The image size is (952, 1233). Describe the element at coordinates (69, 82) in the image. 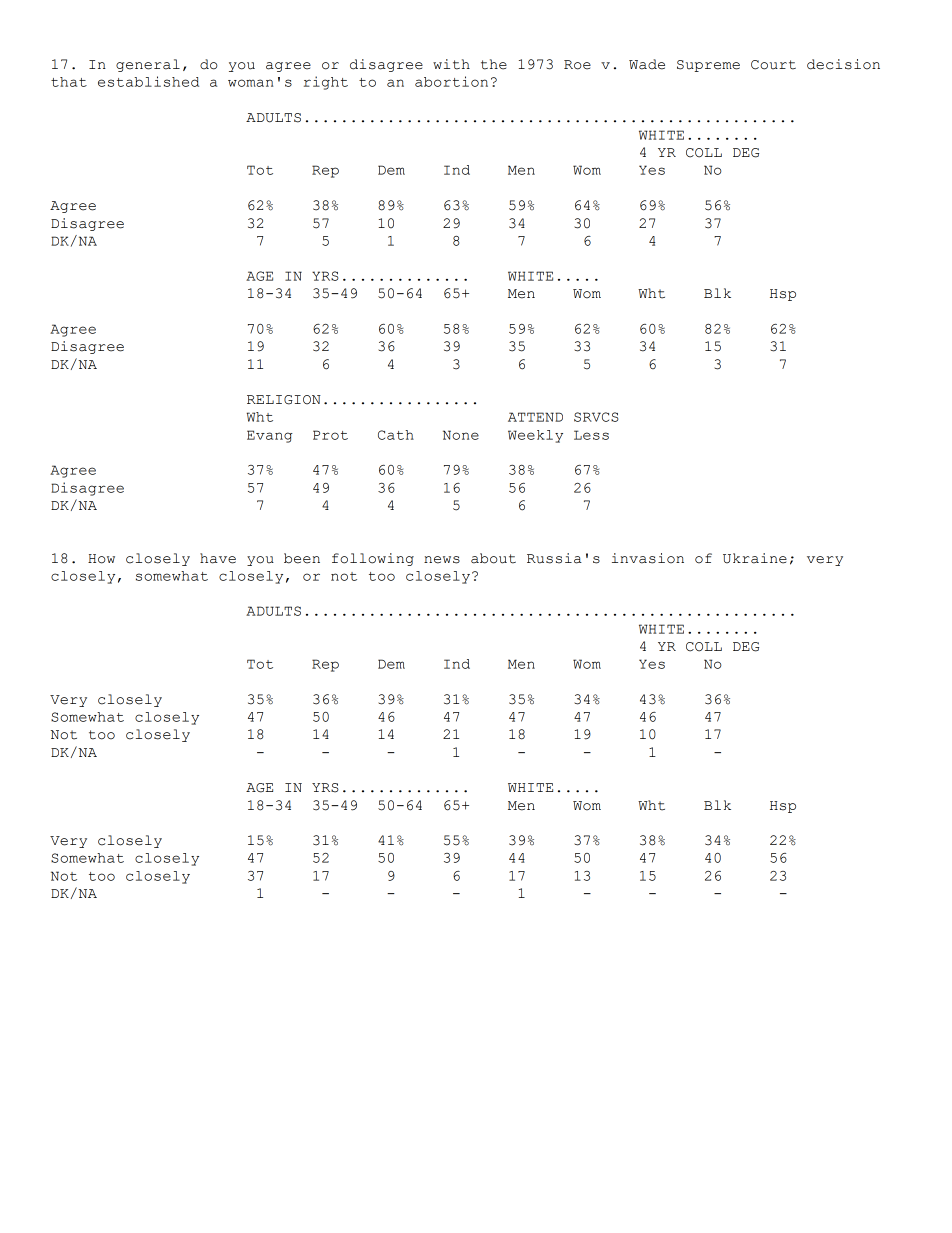

I see `that` at that location.
